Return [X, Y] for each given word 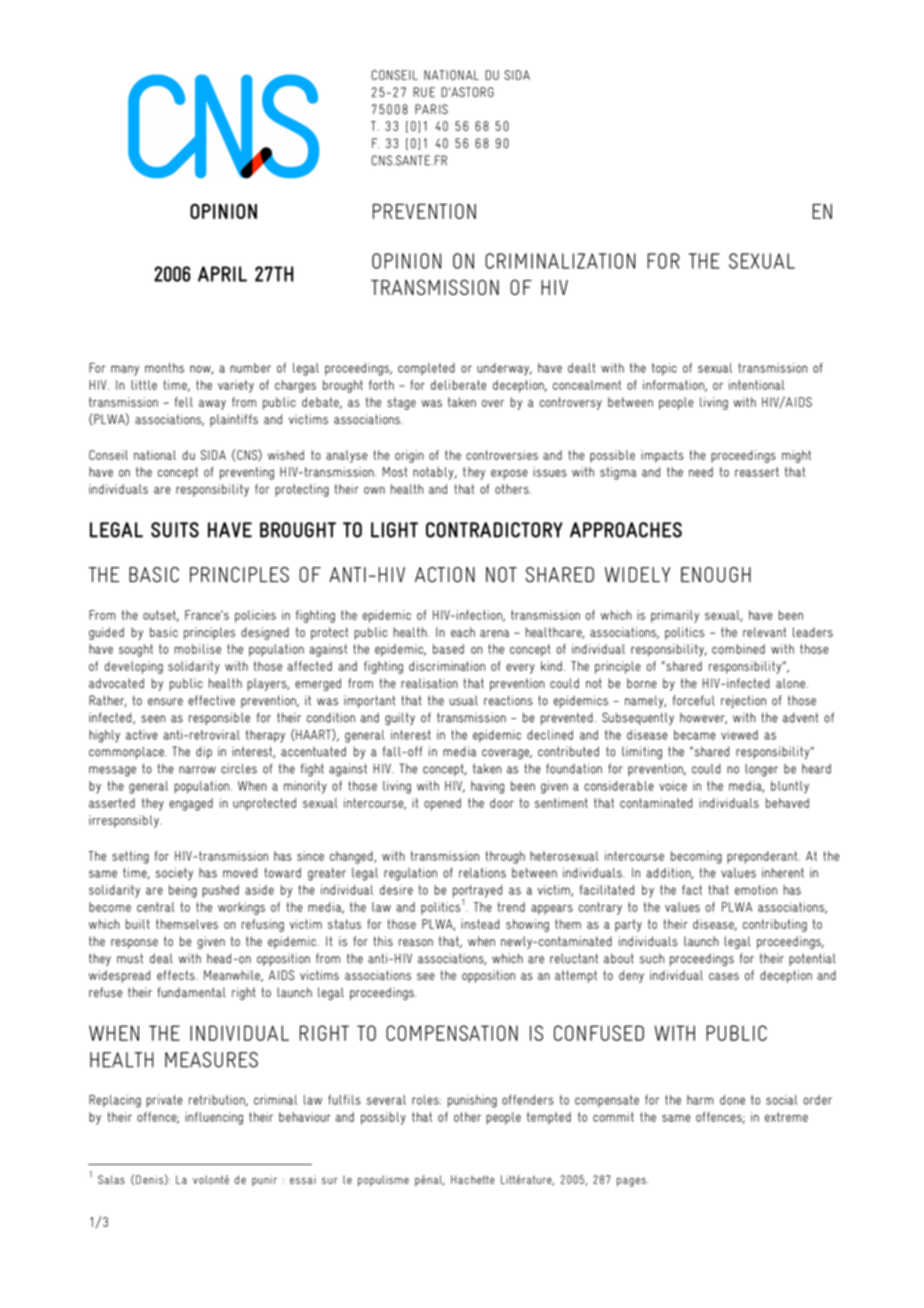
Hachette [473, 1179]
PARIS [431, 109]
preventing [247, 473]
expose [509, 474]
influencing [214, 1118]
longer [761, 770]
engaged [191, 804]
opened [442, 804]
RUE [424, 92]
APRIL [222, 274]
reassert [757, 472]
